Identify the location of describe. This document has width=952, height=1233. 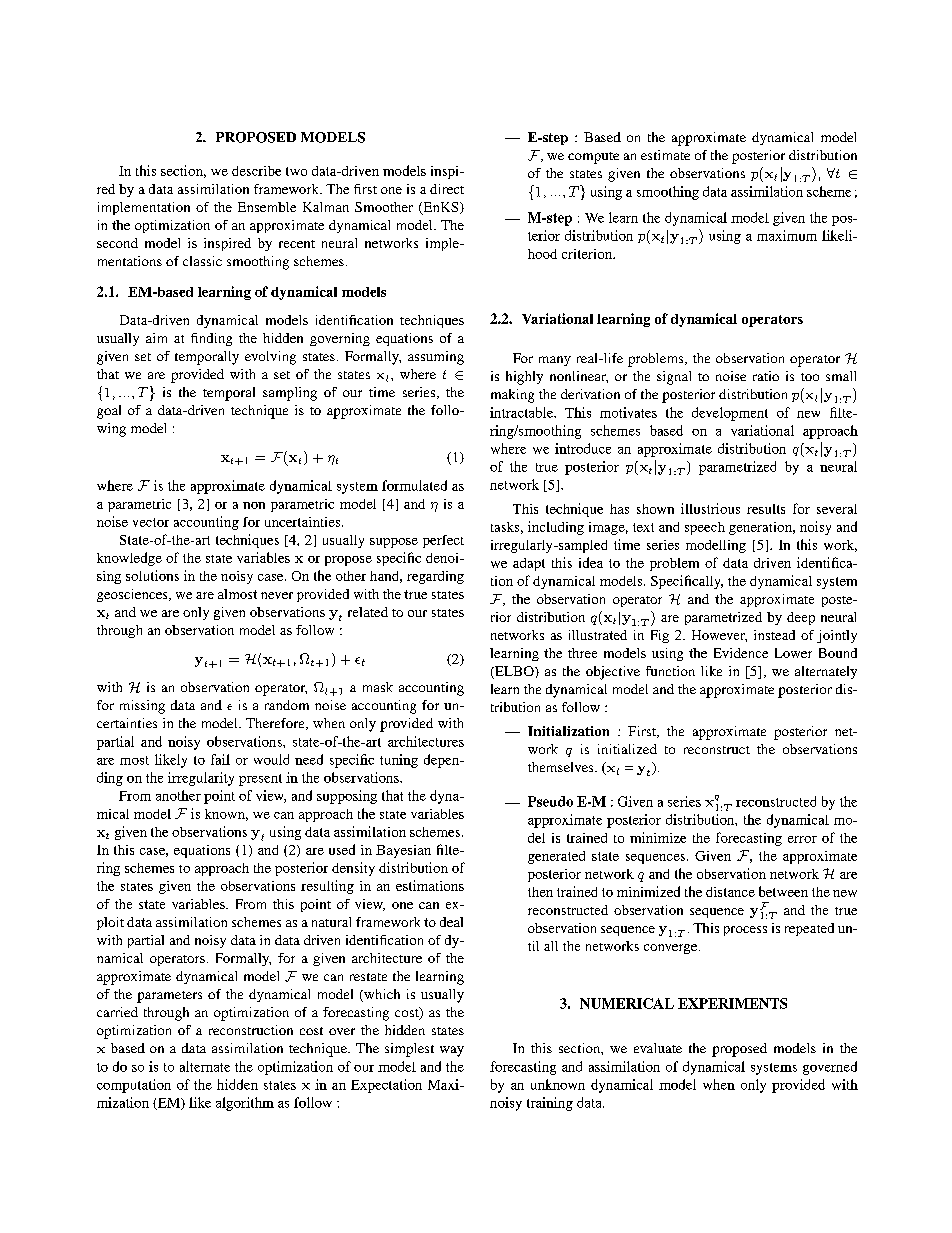
(256, 171).
